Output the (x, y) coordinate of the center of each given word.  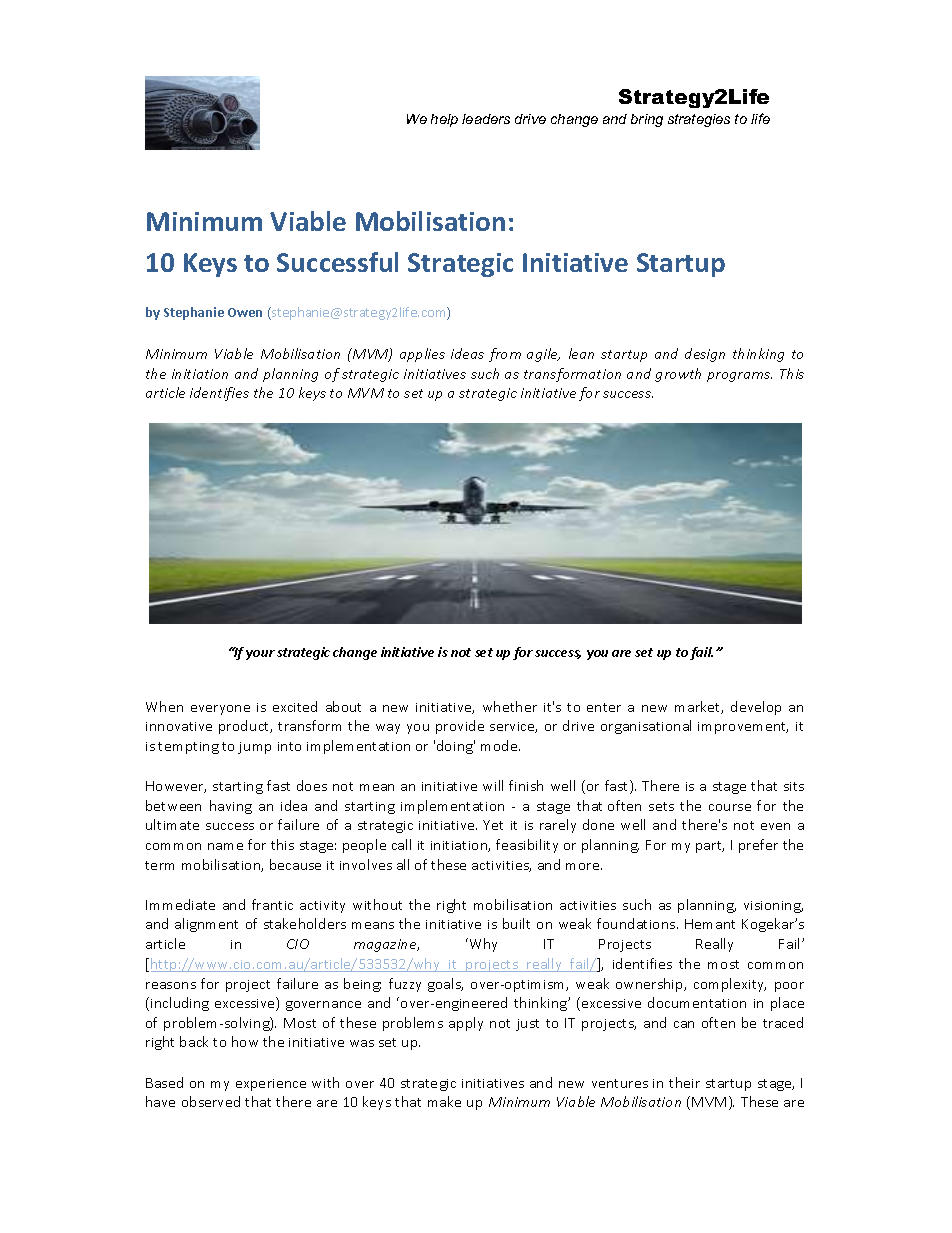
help (444, 120)
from (505, 355)
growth (678, 375)
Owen (245, 312)
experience (271, 1085)
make (444, 1101)
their (684, 1082)
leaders (486, 119)
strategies (699, 120)
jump (254, 748)
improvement (743, 728)
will (493, 785)
